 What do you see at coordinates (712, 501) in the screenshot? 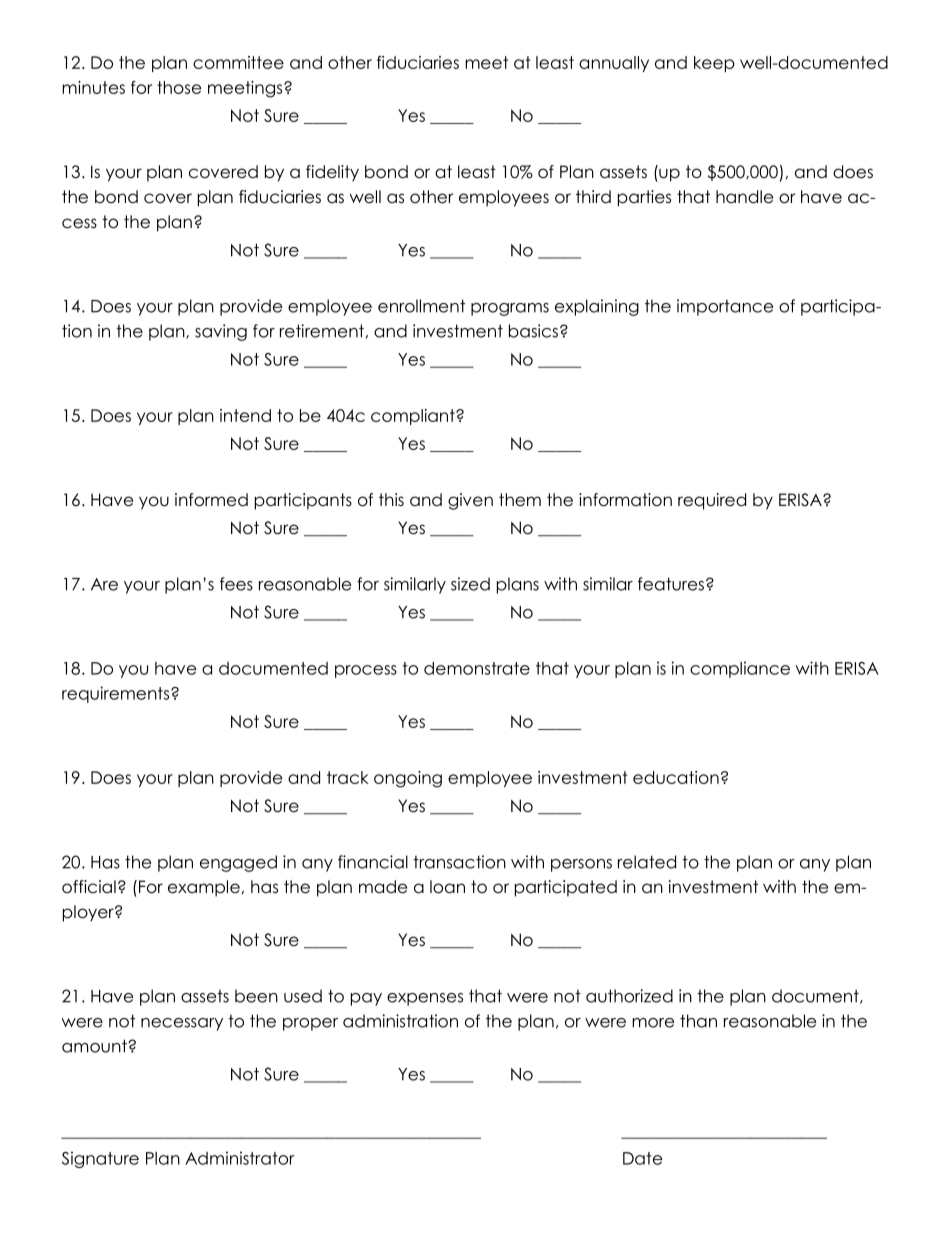
I see `required` at bounding box center [712, 501].
